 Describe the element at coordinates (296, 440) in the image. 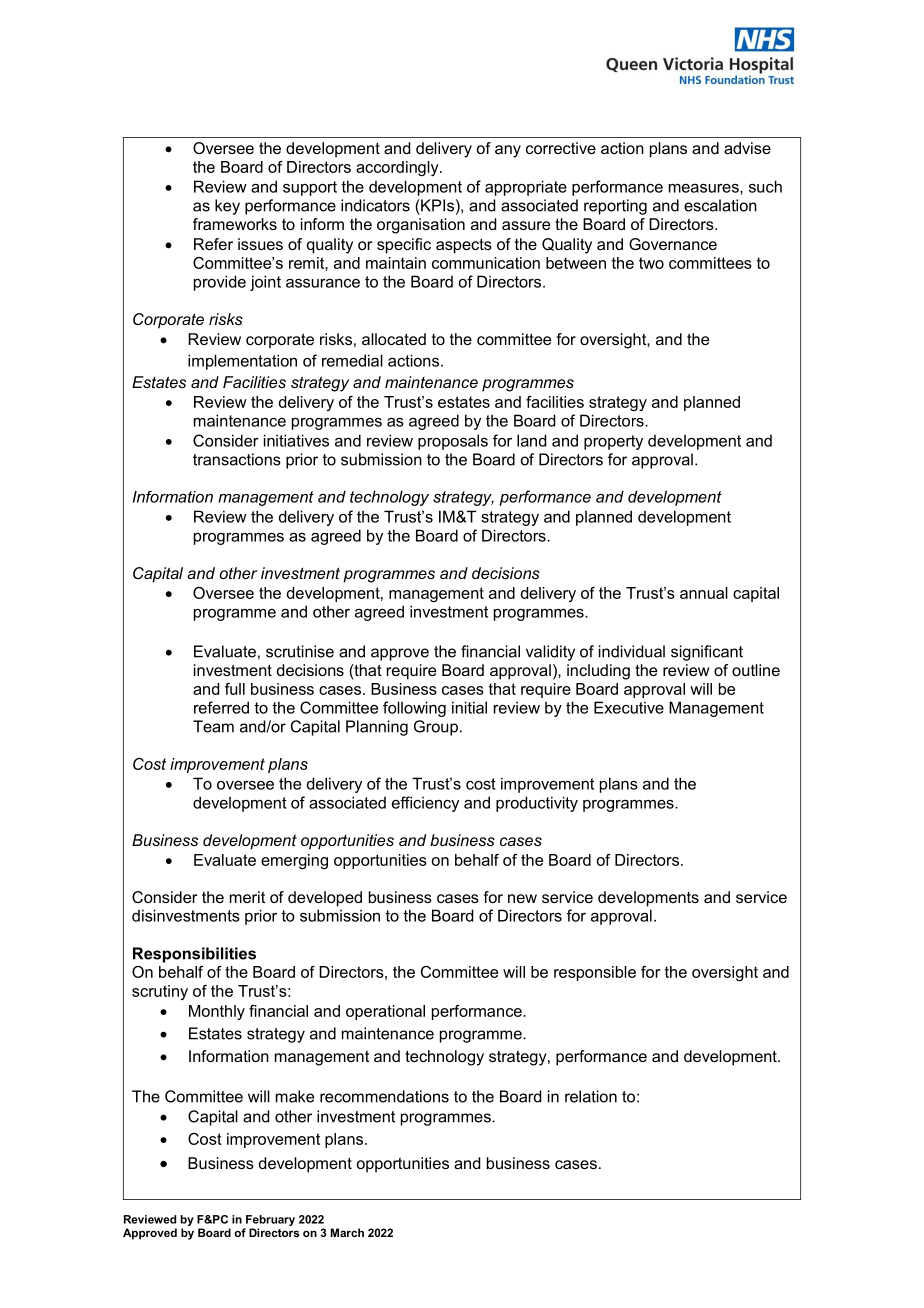

I see `initiatives` at that location.
